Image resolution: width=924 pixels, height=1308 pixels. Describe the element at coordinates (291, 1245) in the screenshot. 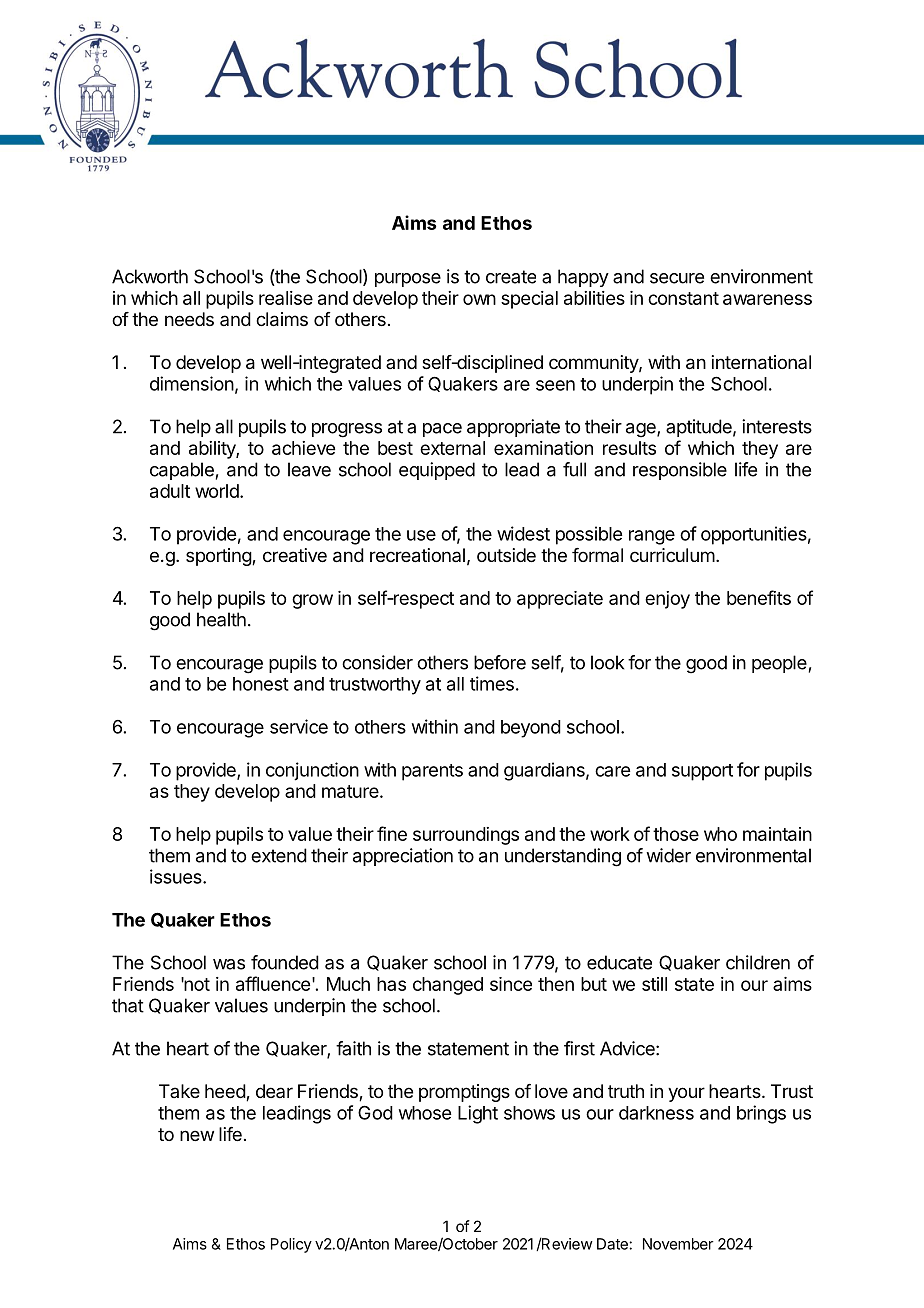

I see `Policy` at that location.
